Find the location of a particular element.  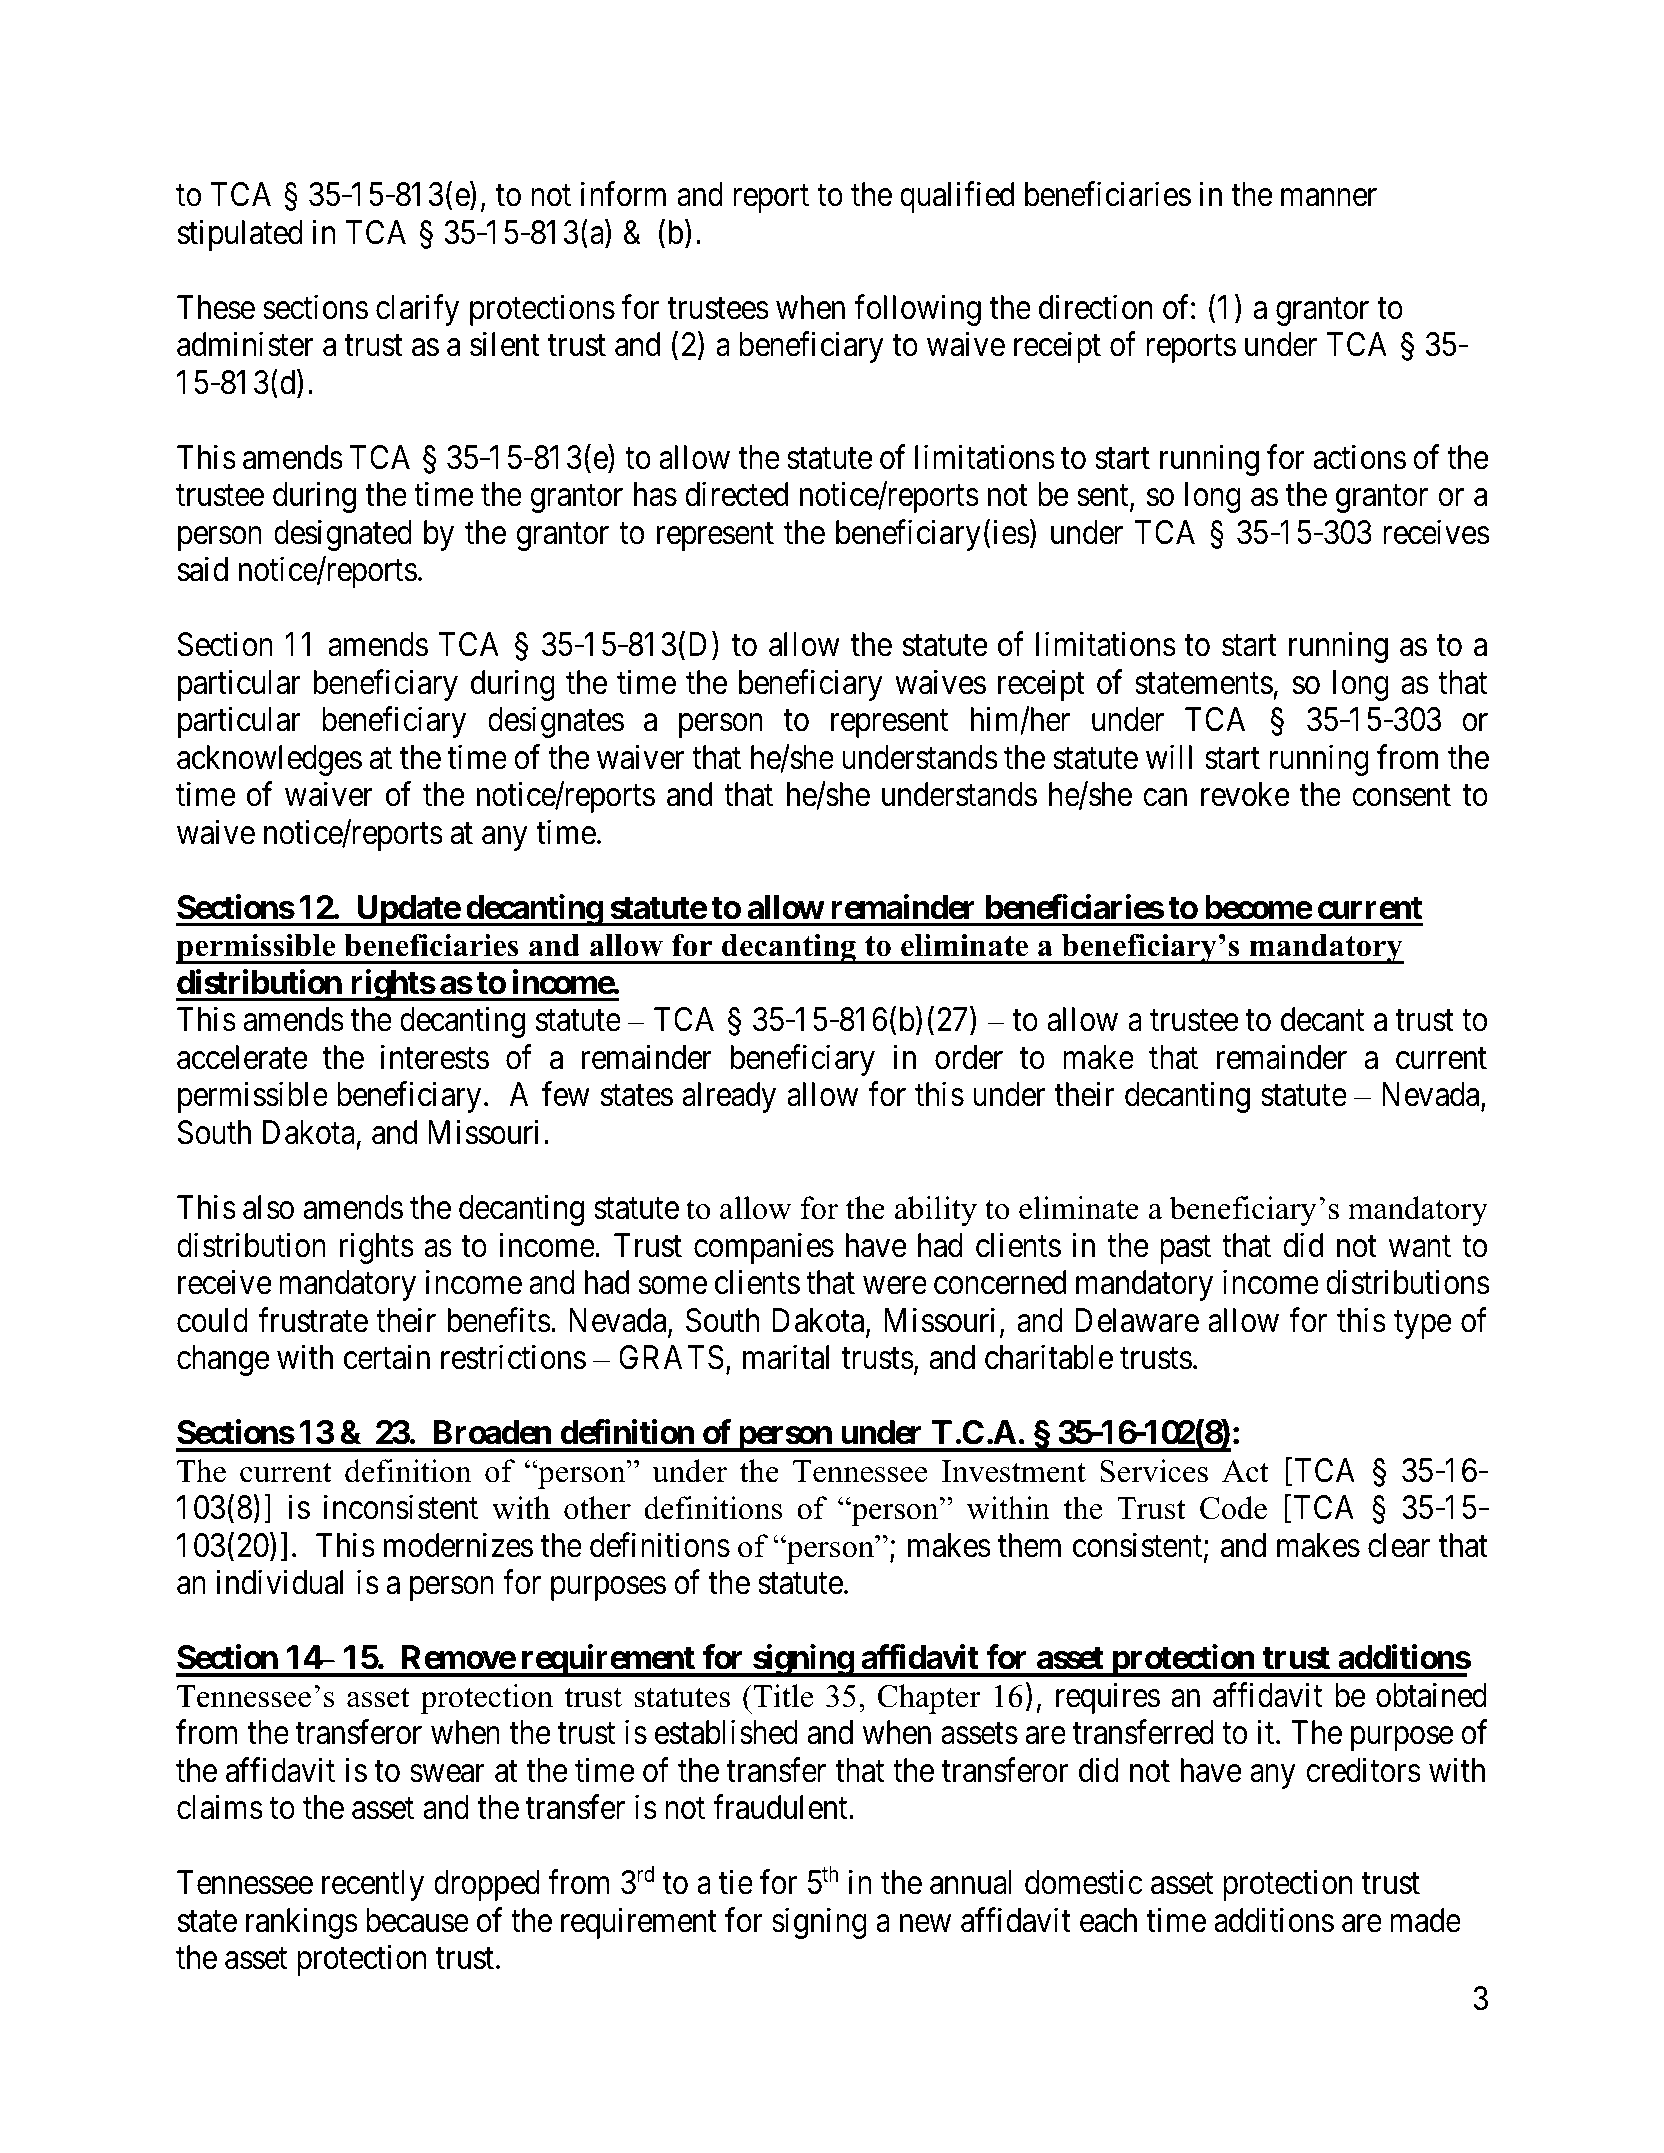

acknowledges is located at coordinates (269, 760).
